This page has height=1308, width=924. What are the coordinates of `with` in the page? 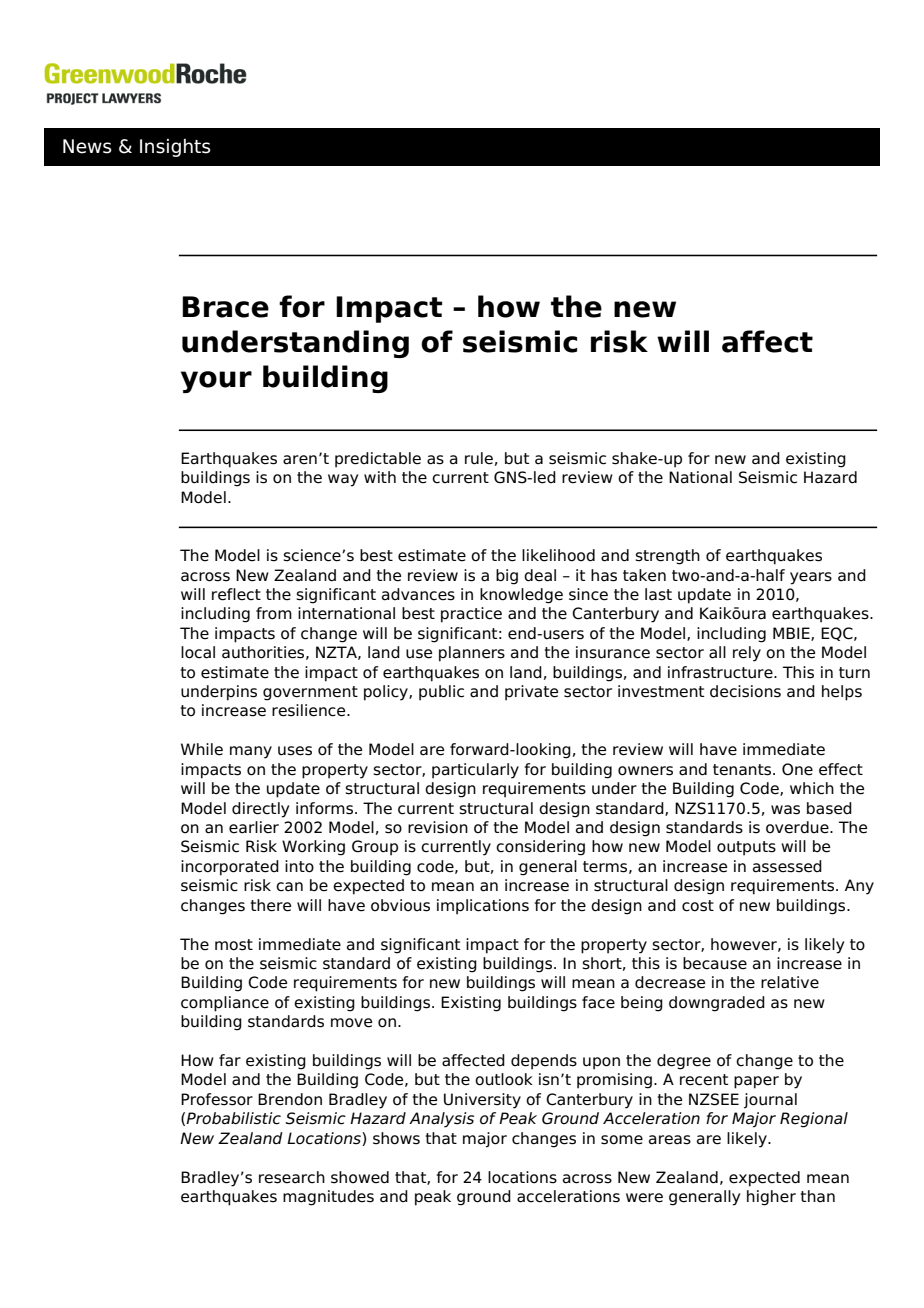 It's located at (380, 477).
